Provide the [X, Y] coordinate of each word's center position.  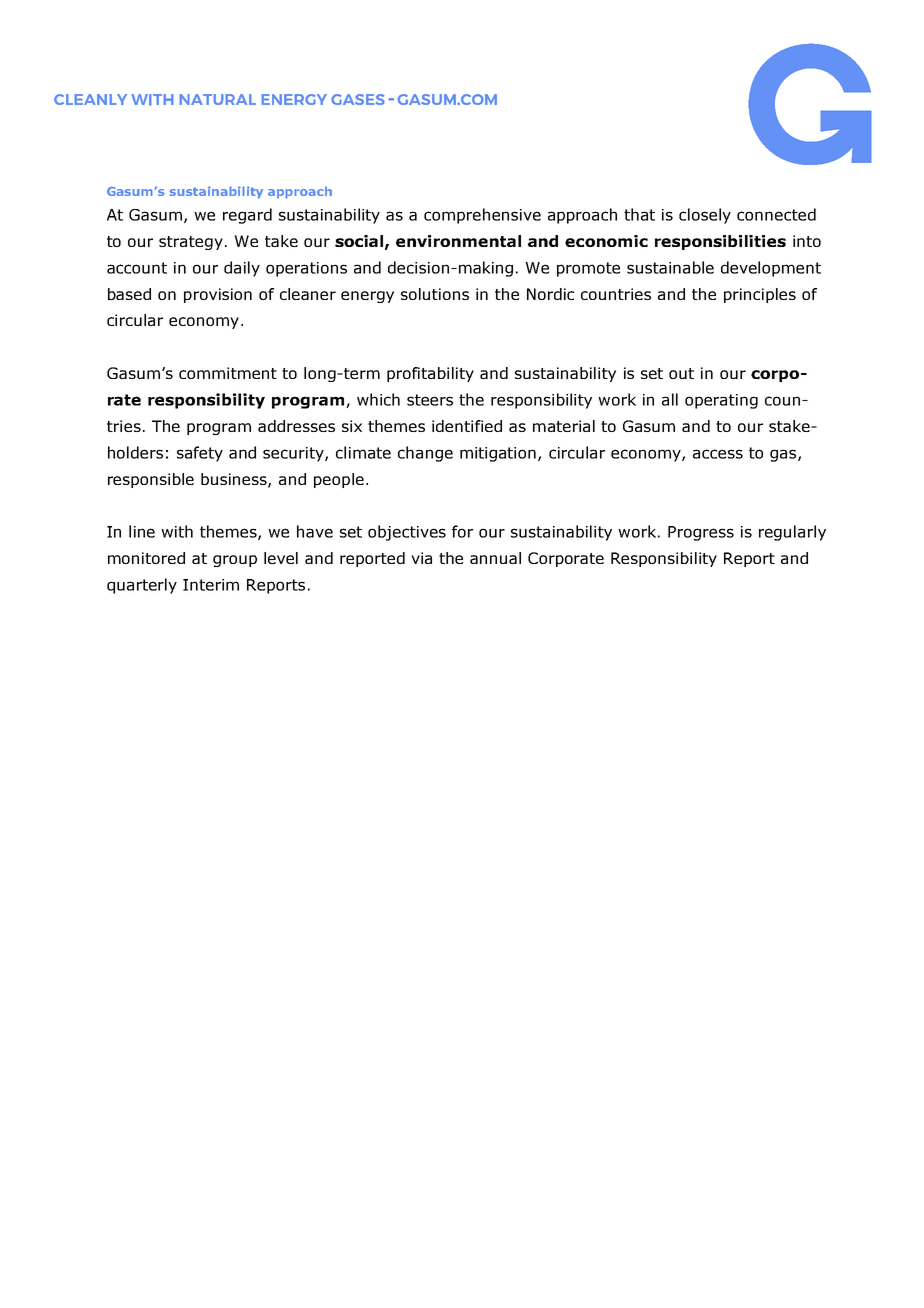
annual [495, 558]
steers [430, 400]
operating [721, 401]
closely [705, 216]
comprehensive [482, 216]
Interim [211, 585]
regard [247, 216]
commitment [228, 373]
